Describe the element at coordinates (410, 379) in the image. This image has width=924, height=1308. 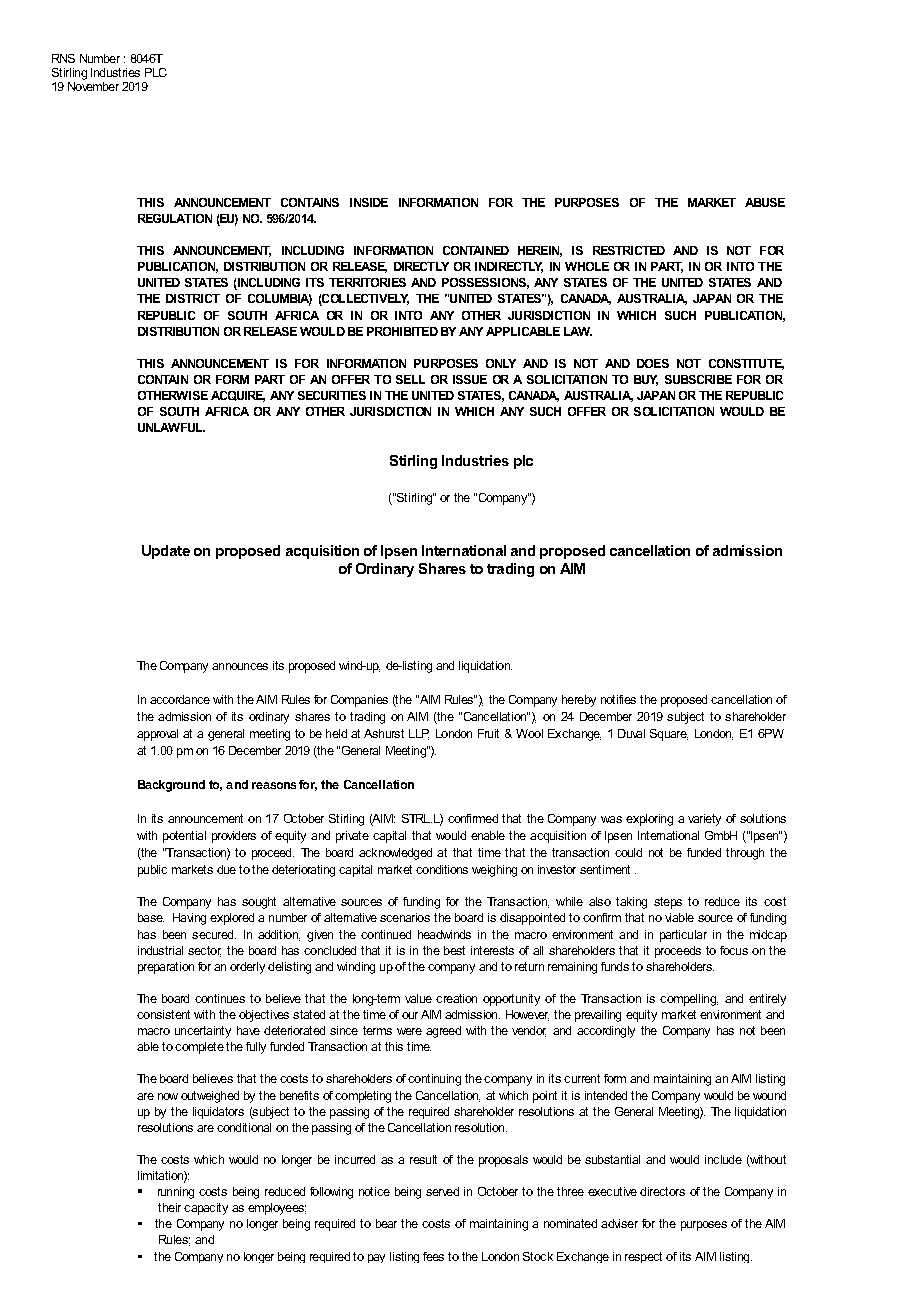
I see `SELL` at that location.
